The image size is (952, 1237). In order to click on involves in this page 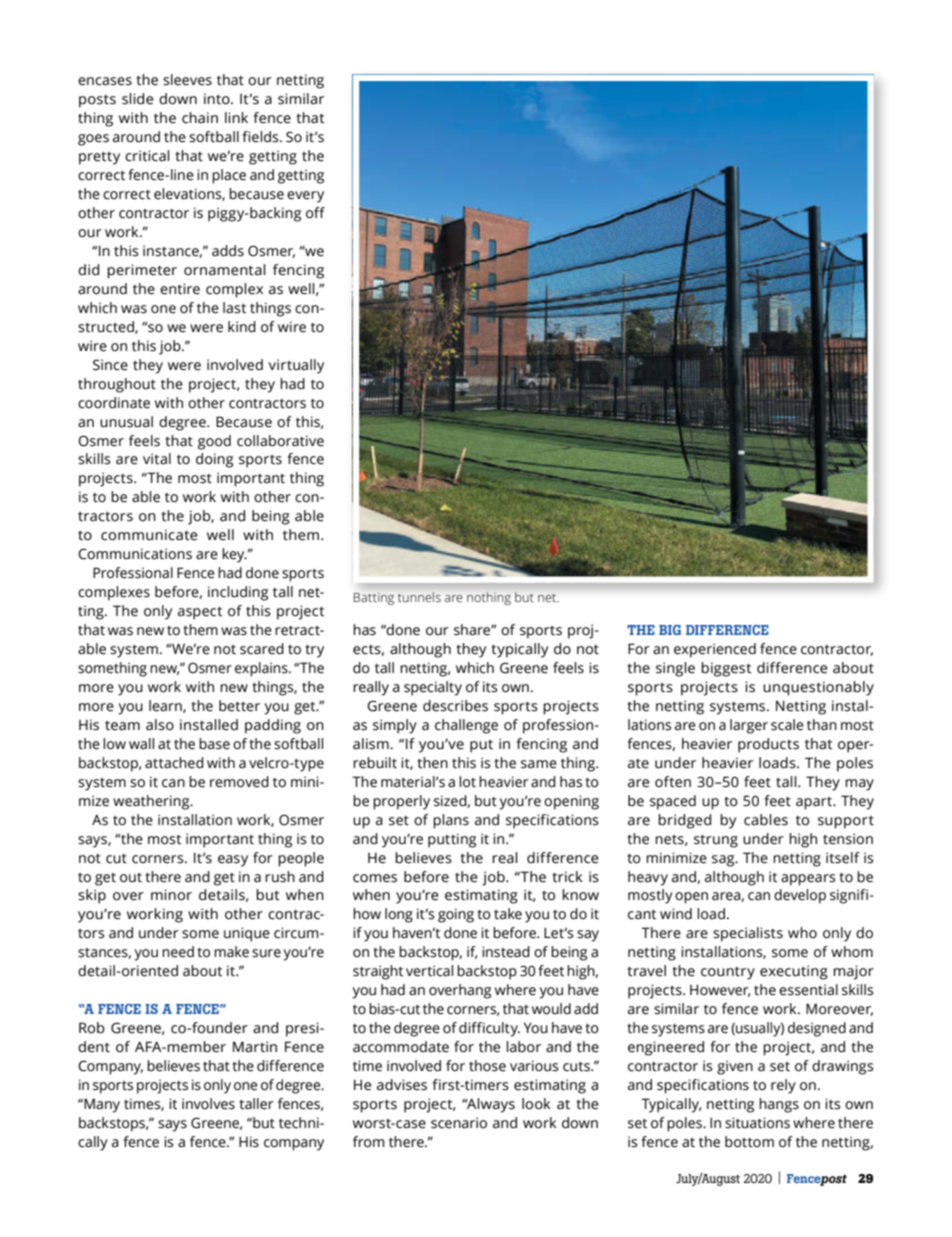, I will do `click(208, 1104)`.
